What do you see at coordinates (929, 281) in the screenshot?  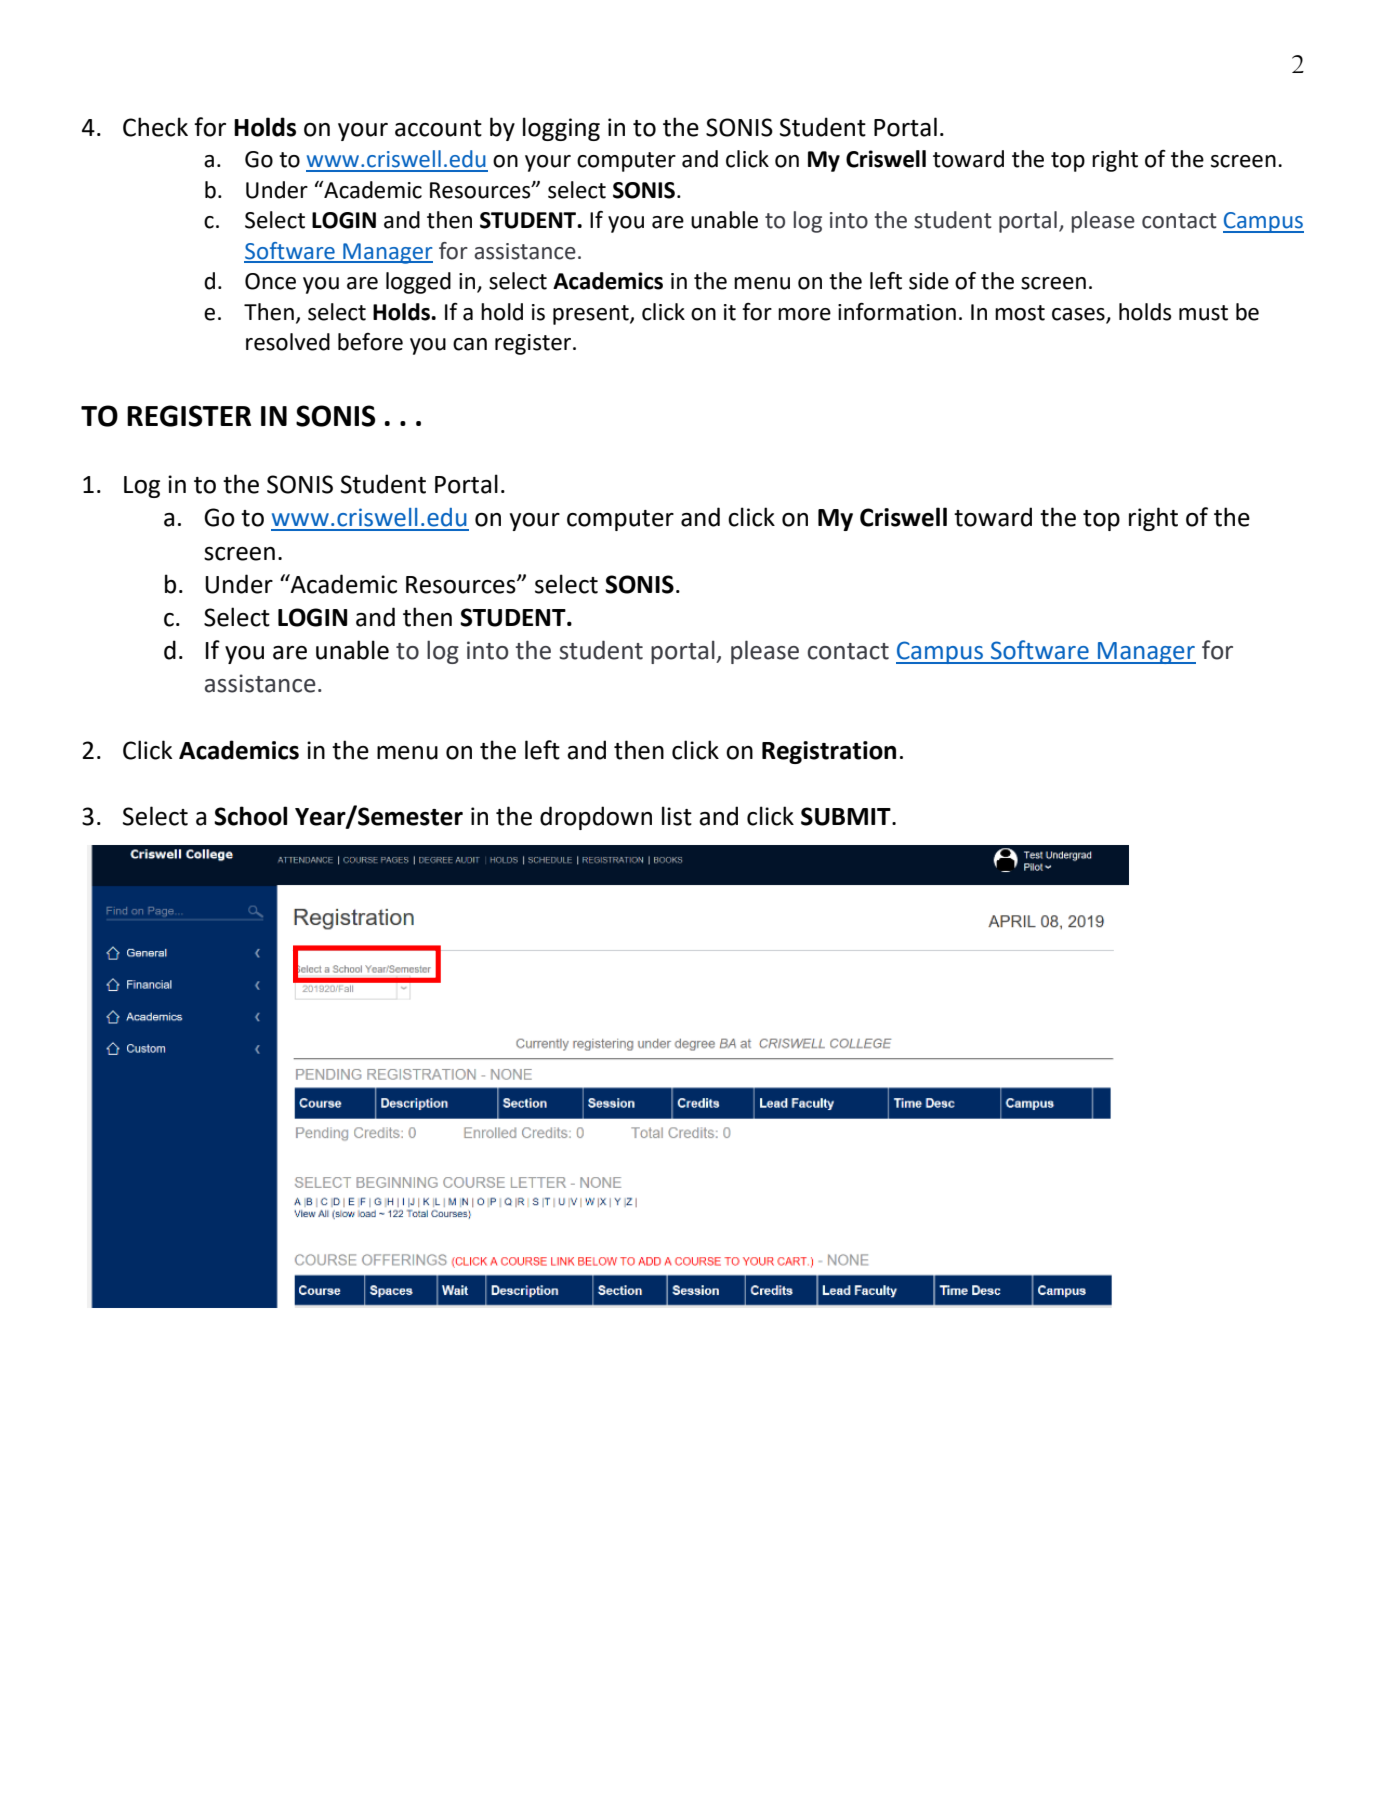 I see `side` at bounding box center [929, 281].
